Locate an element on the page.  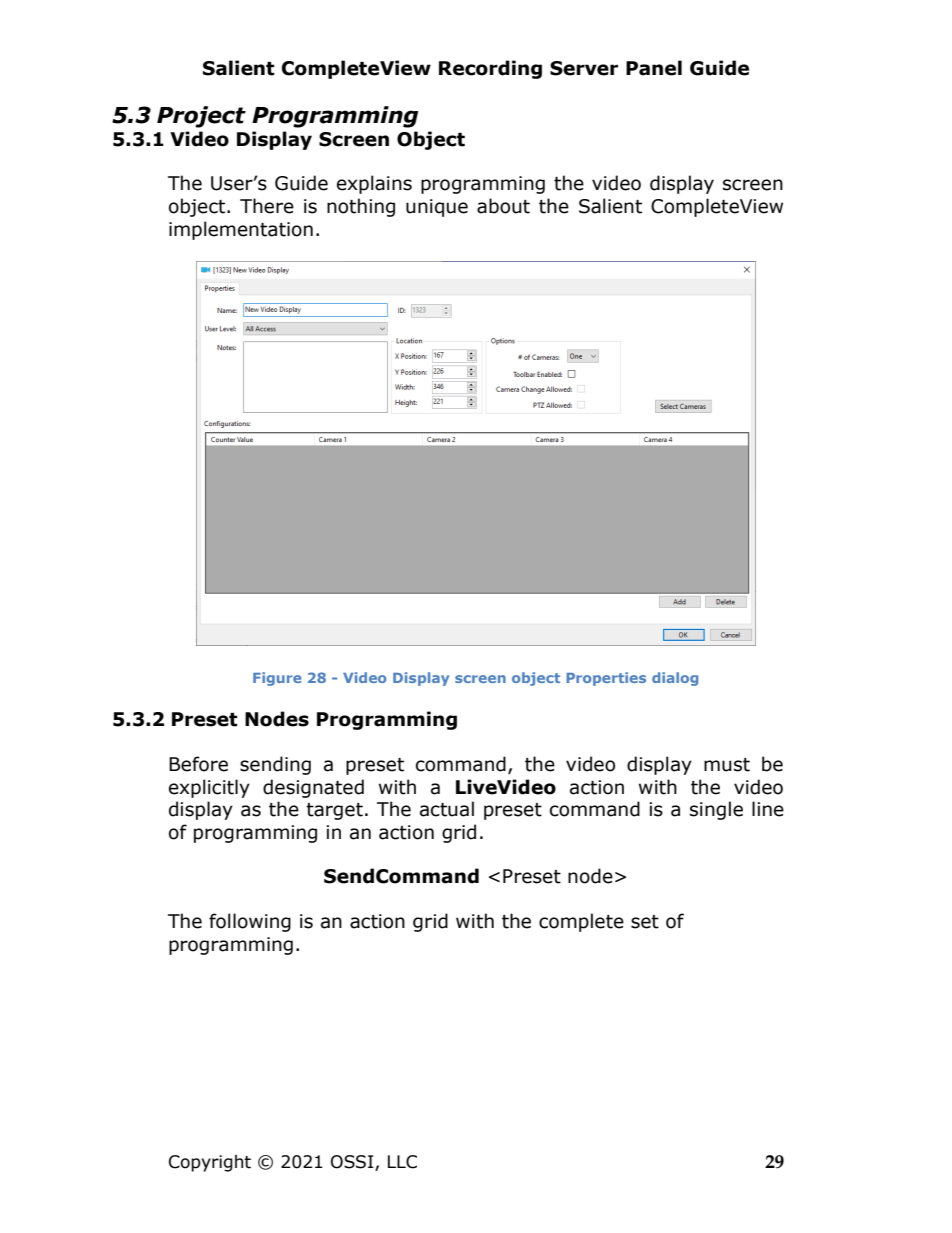
implementation is located at coordinates (241, 230).
